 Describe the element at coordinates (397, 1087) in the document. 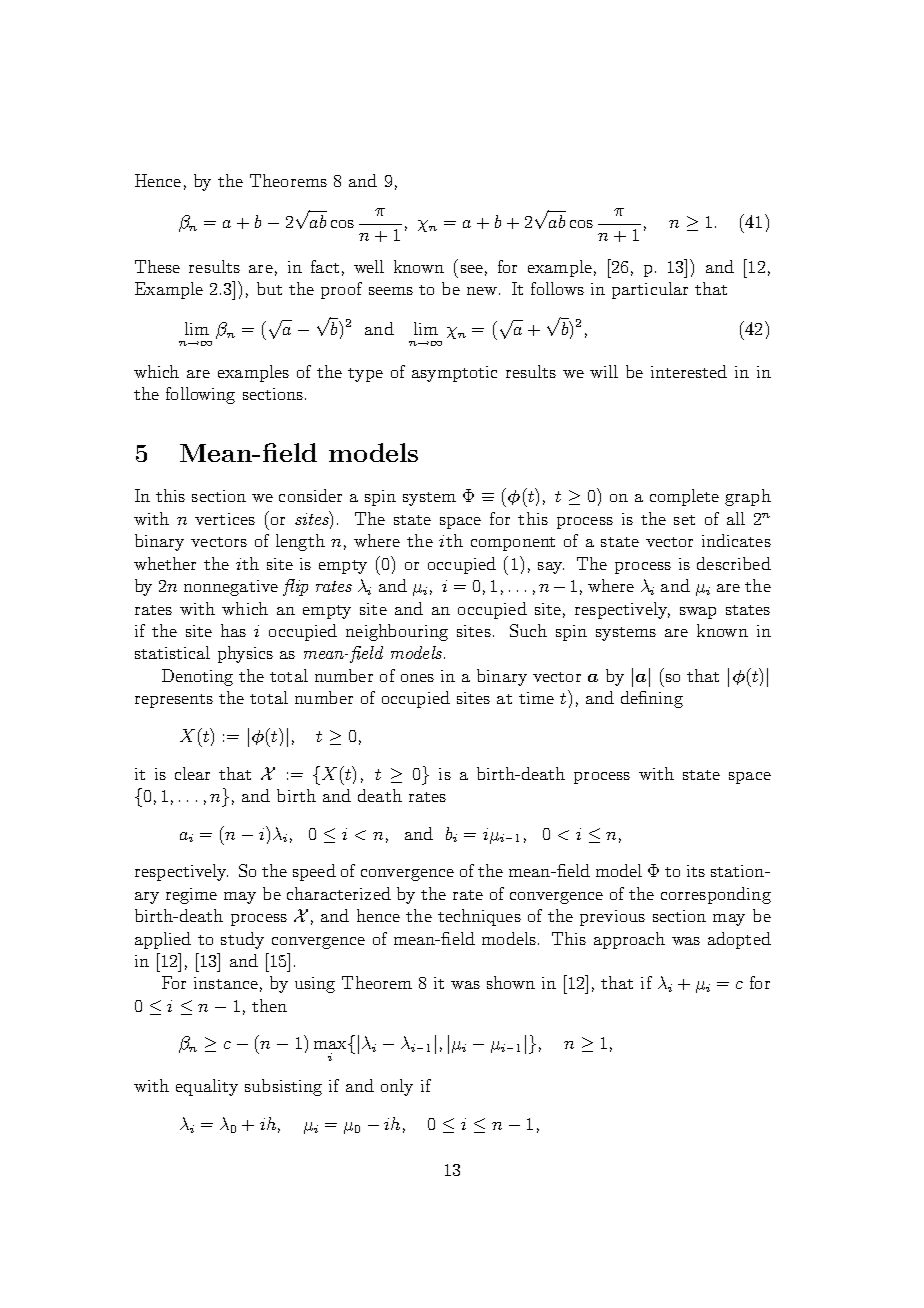

I see `only` at that location.
